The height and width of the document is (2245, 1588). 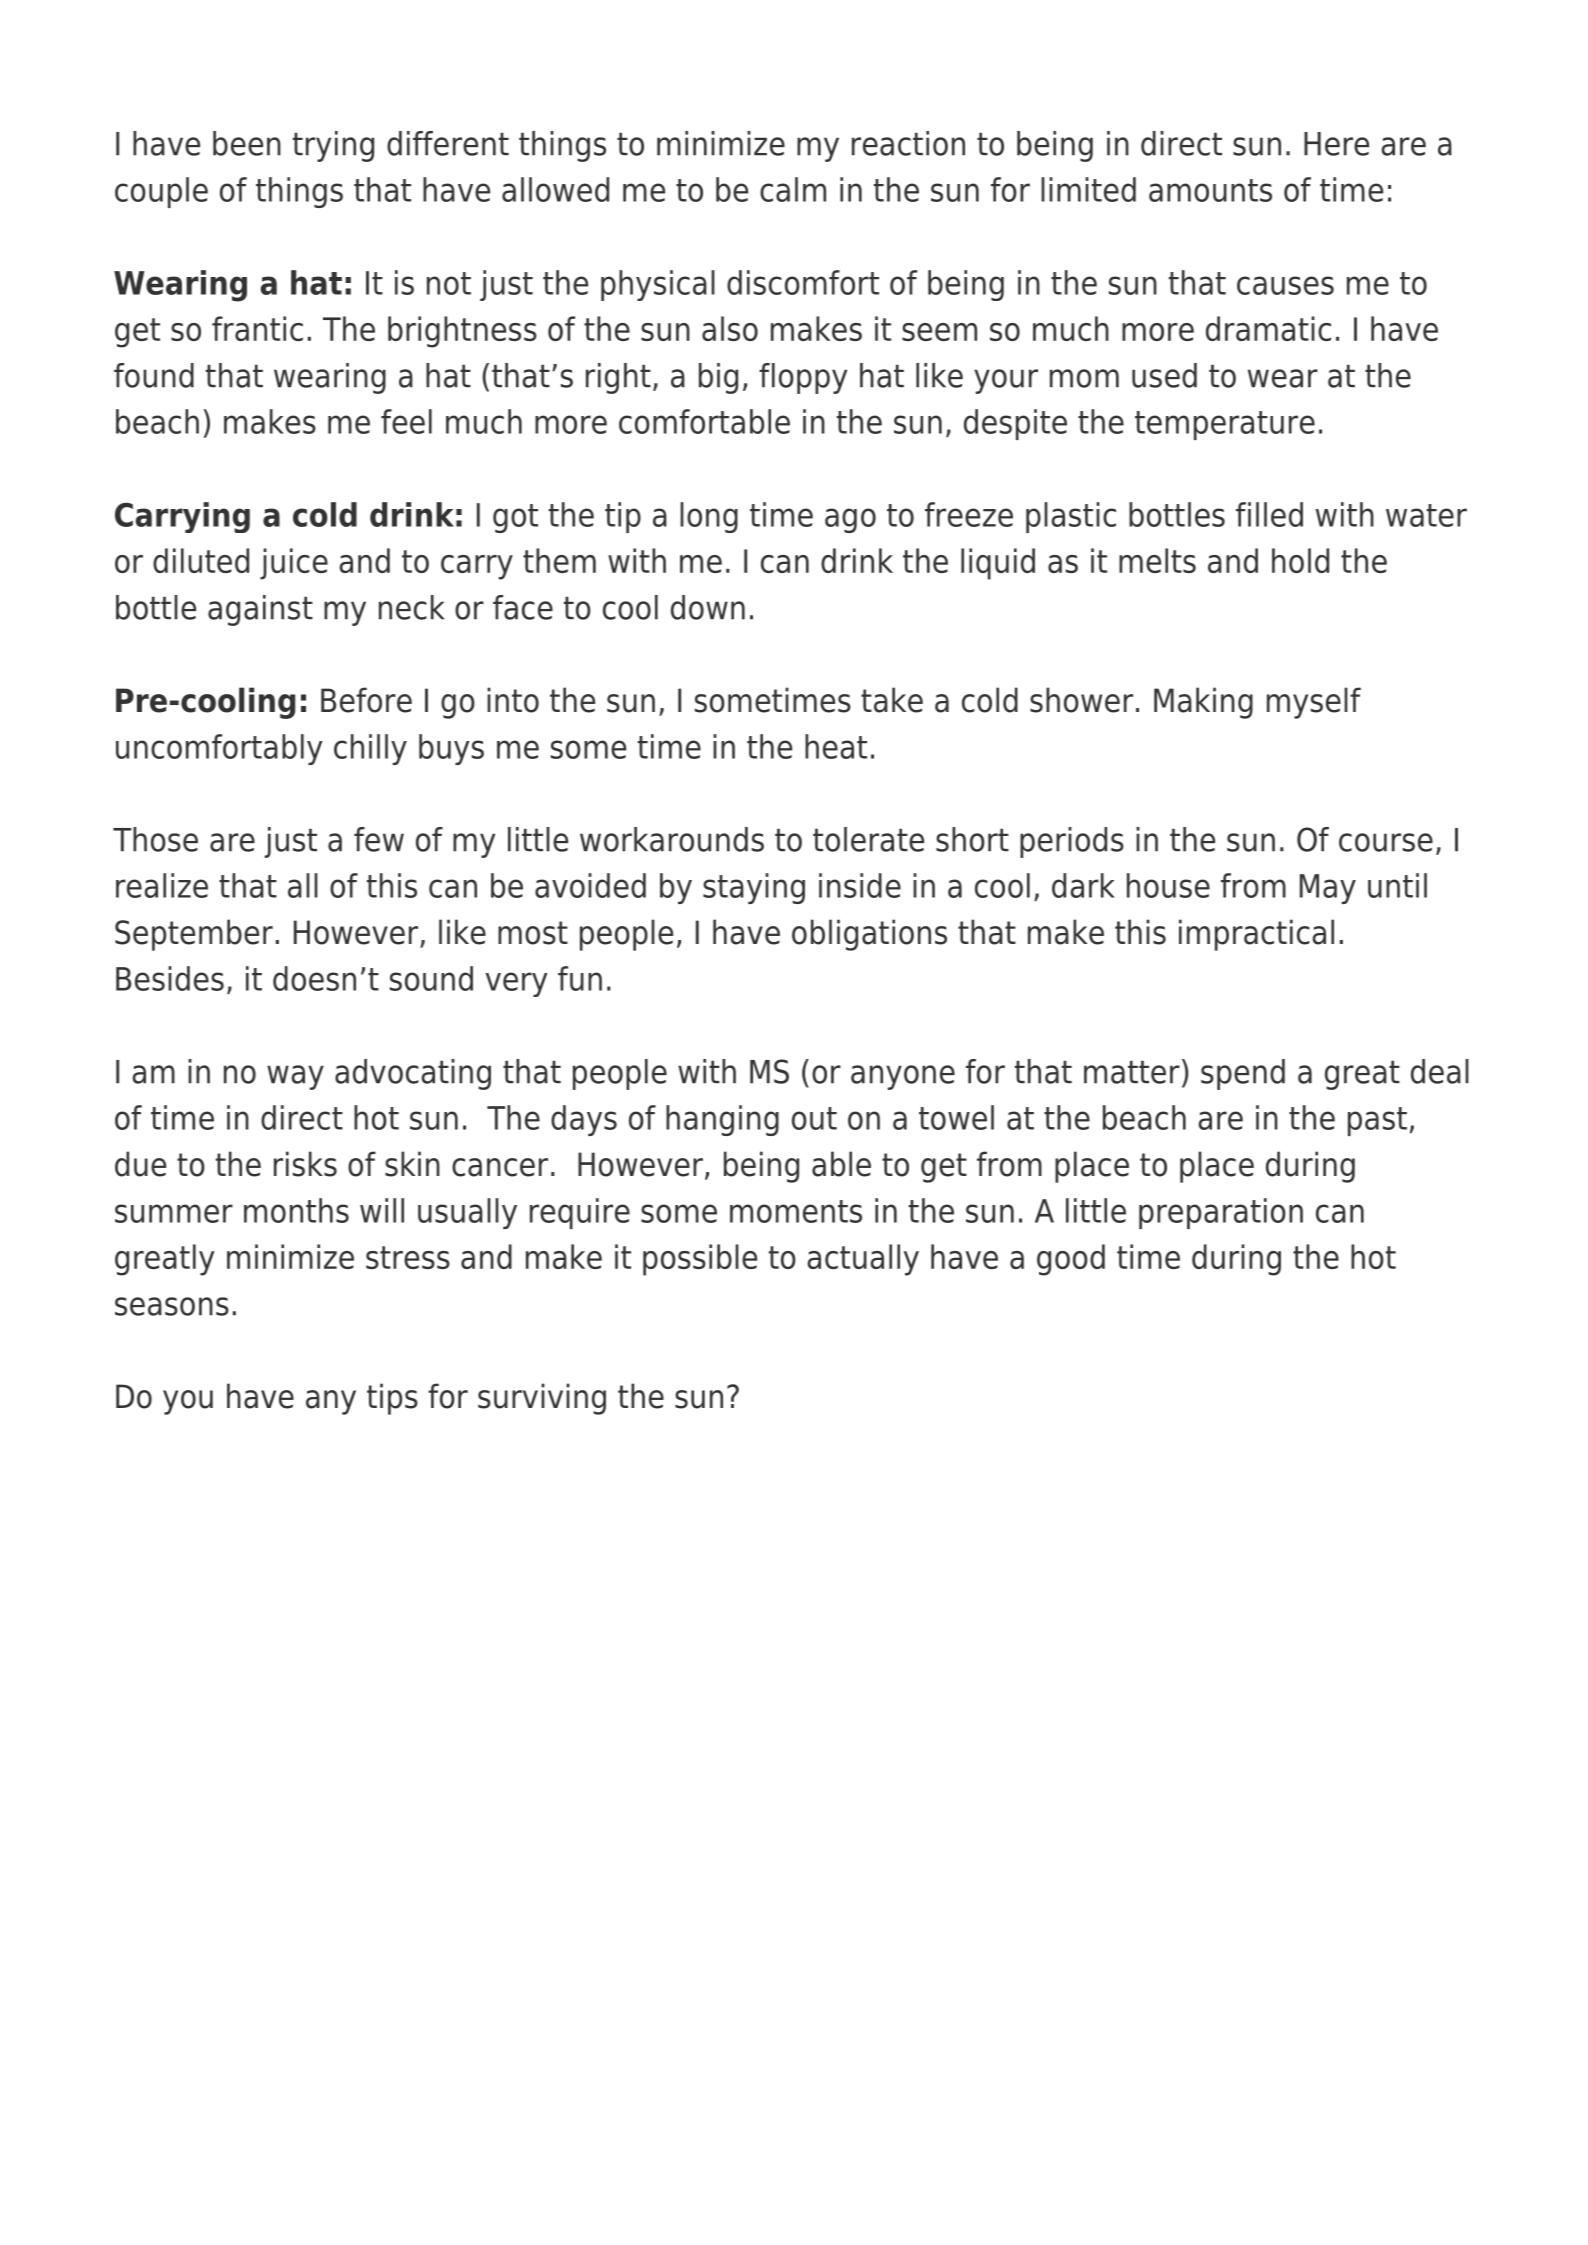 I want to click on September, so click(x=194, y=935).
